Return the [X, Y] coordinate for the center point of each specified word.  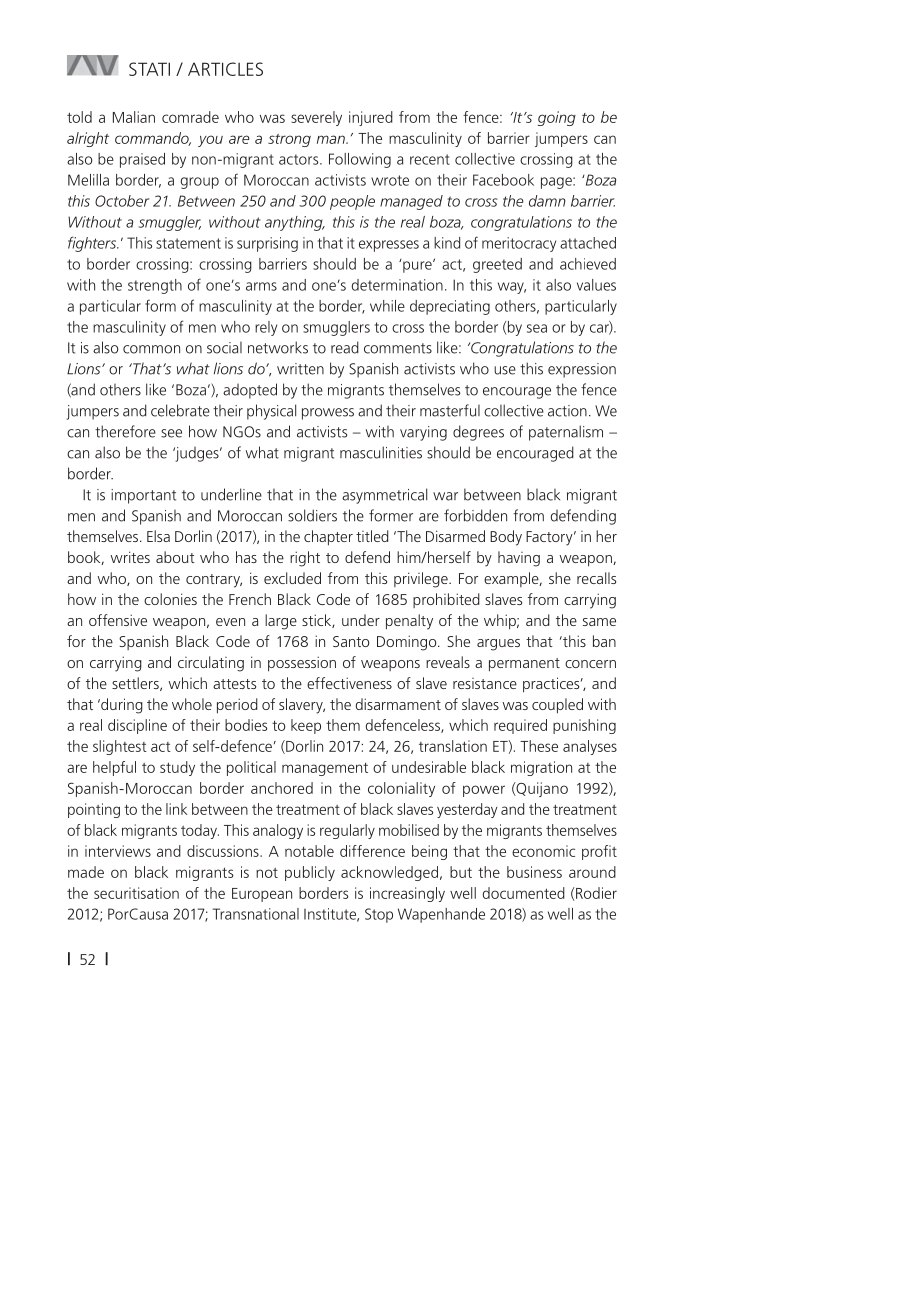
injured [371, 118]
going [557, 118]
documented [524, 893]
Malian [134, 117]
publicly [310, 873]
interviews [118, 851]
